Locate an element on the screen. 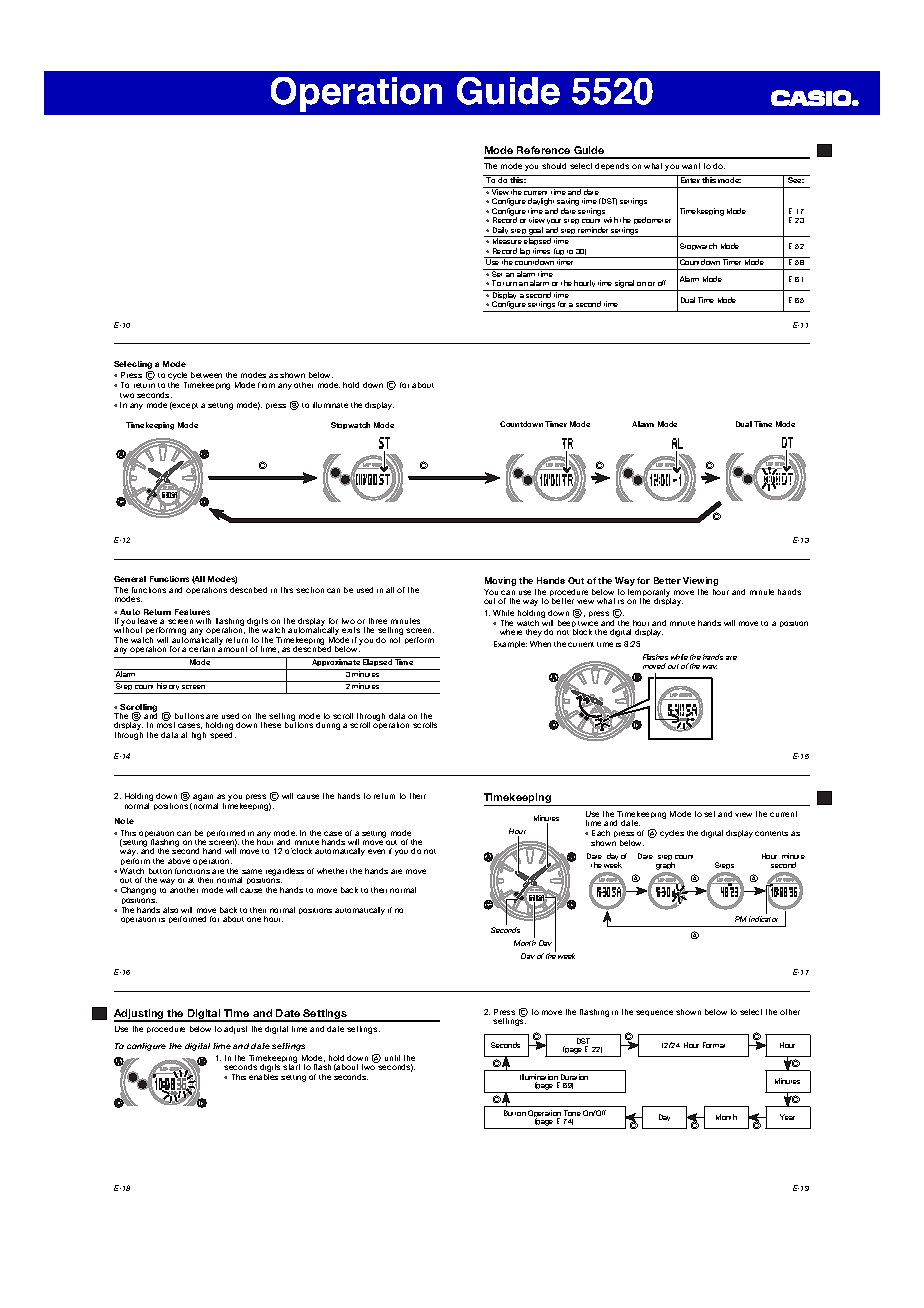 The height and width of the screenshot is (1308, 924). Daily is located at coordinates (501, 232).
